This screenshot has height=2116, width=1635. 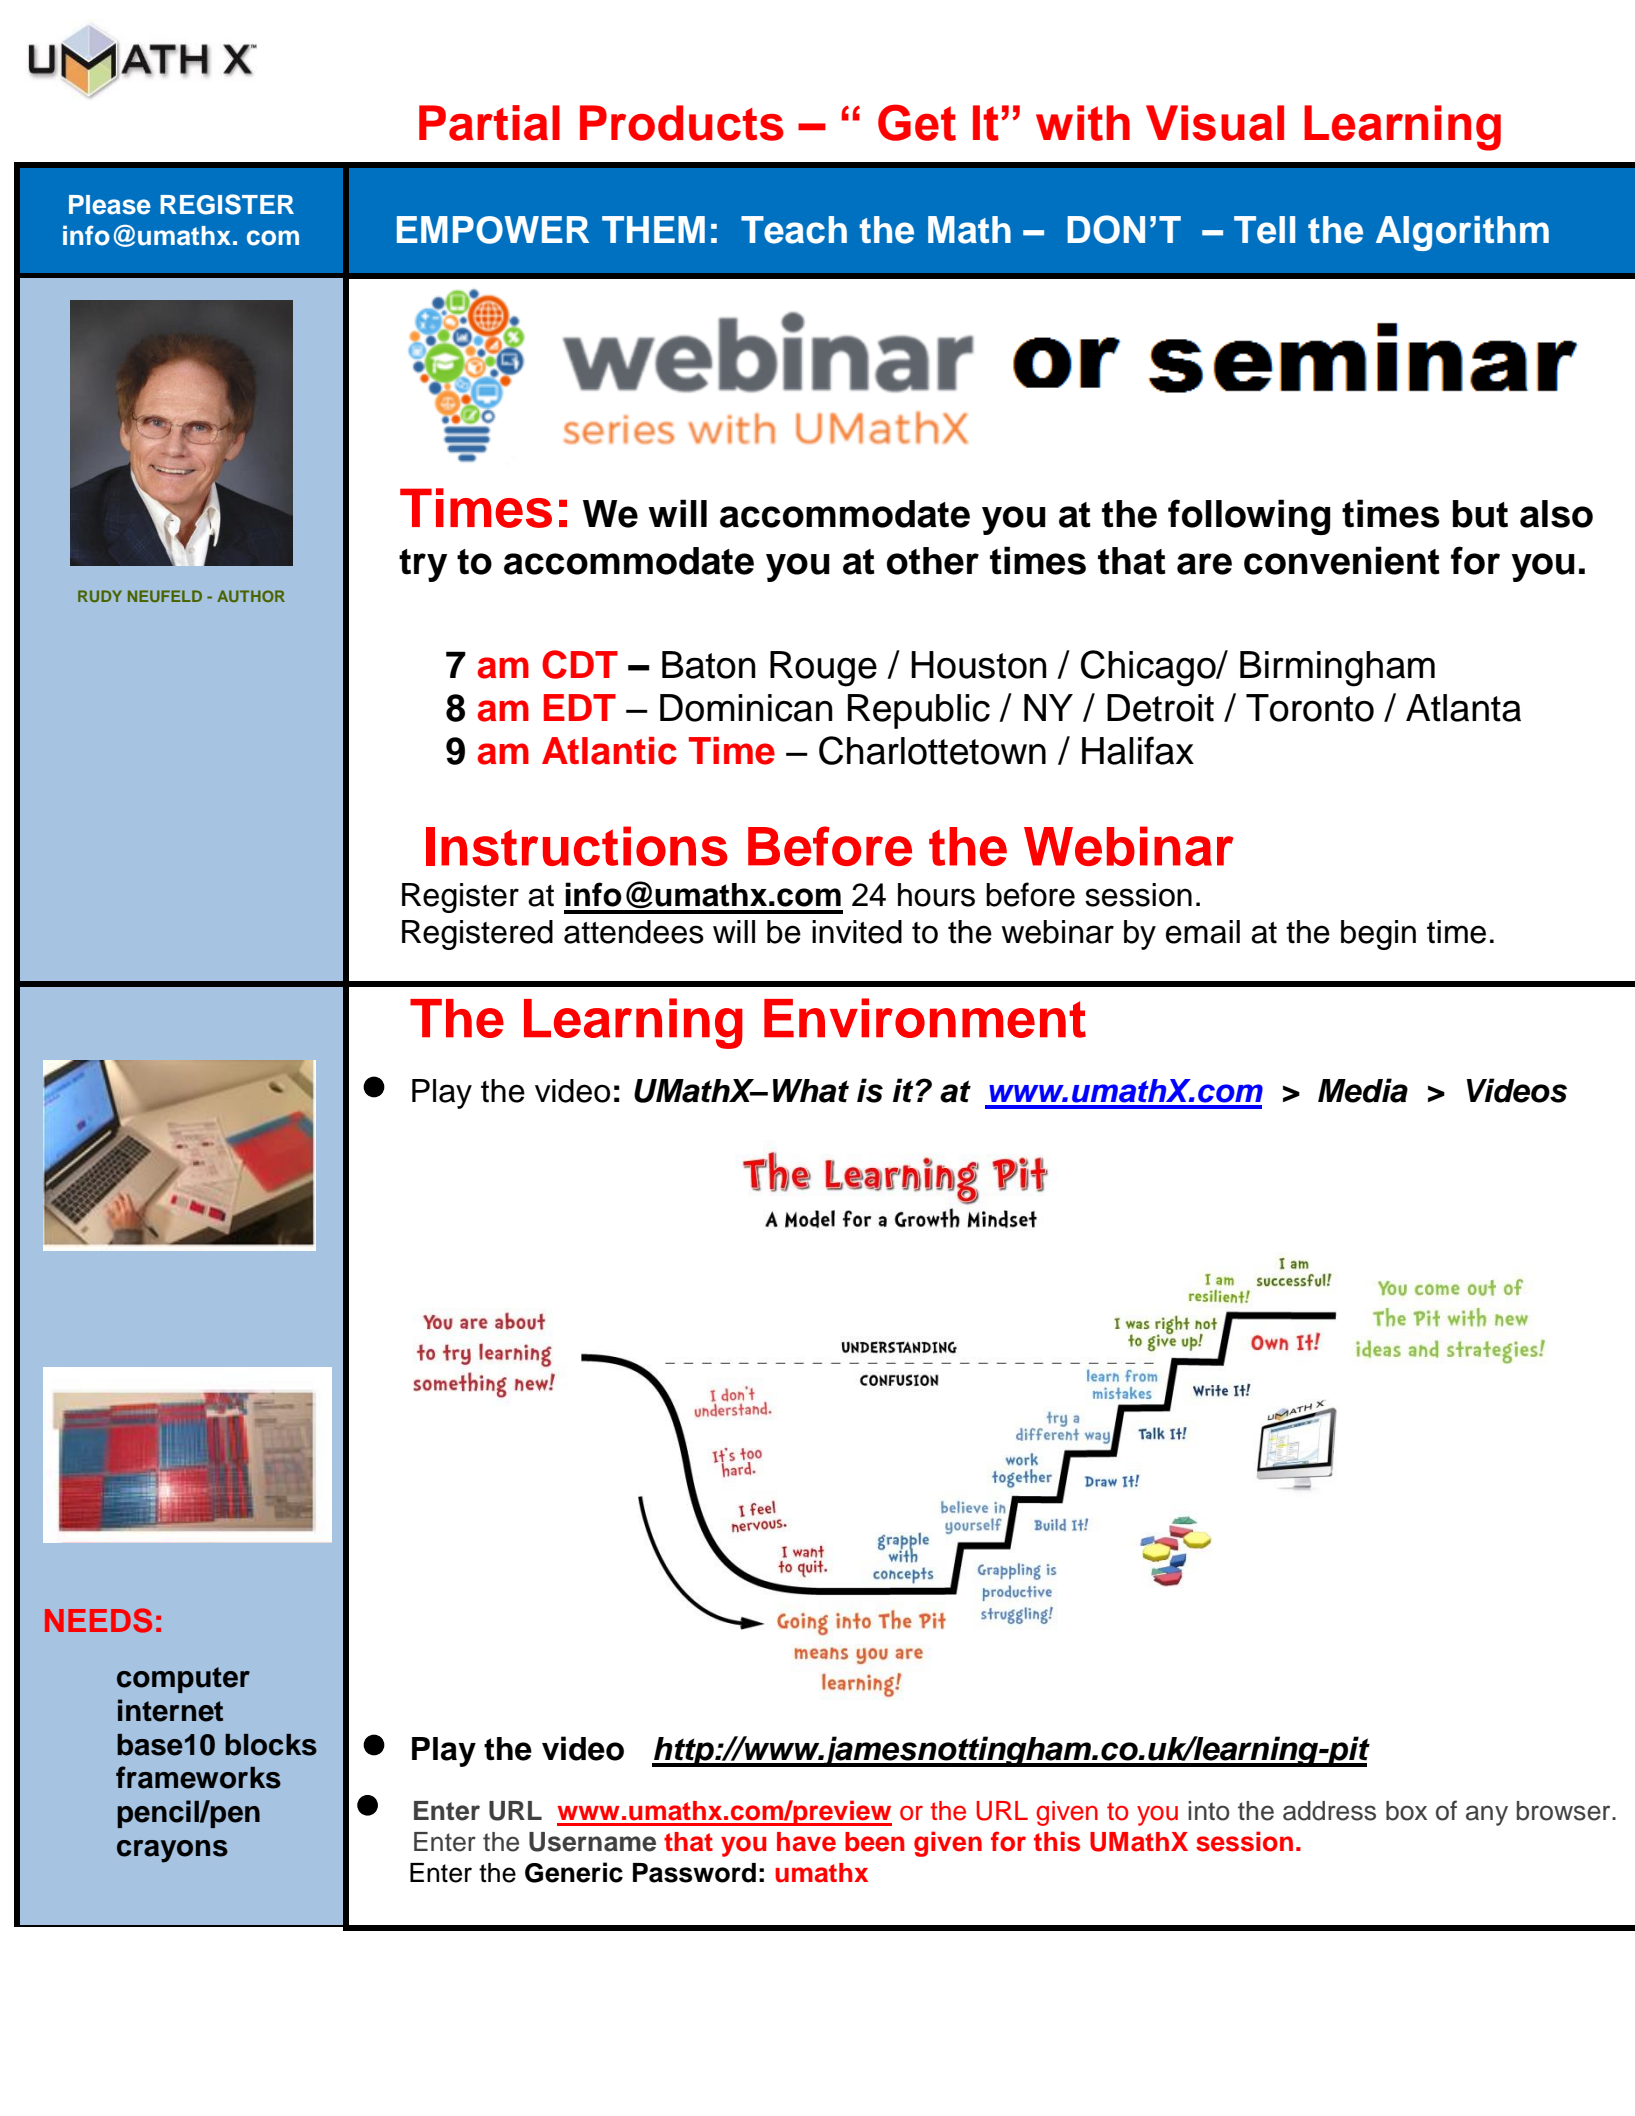 What do you see at coordinates (806, 1842) in the screenshot?
I see `have` at bounding box center [806, 1842].
